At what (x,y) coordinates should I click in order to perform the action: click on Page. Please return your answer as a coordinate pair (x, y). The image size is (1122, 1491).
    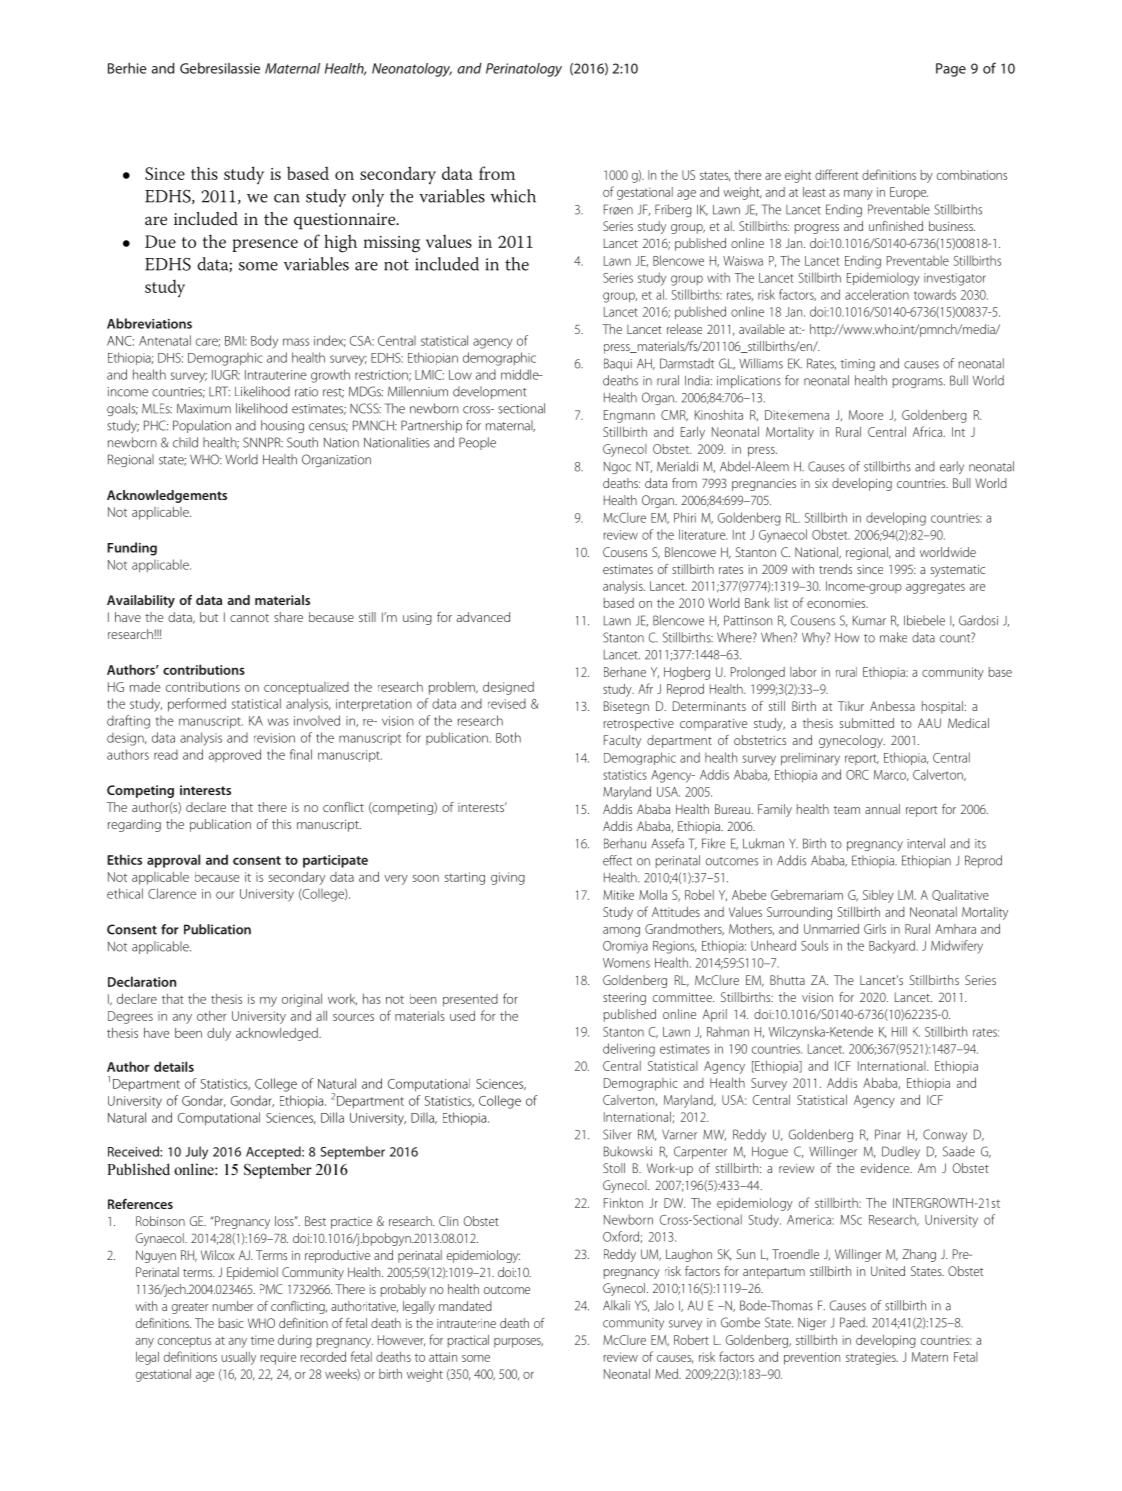
    Looking at the image, I should click on (951, 70).
